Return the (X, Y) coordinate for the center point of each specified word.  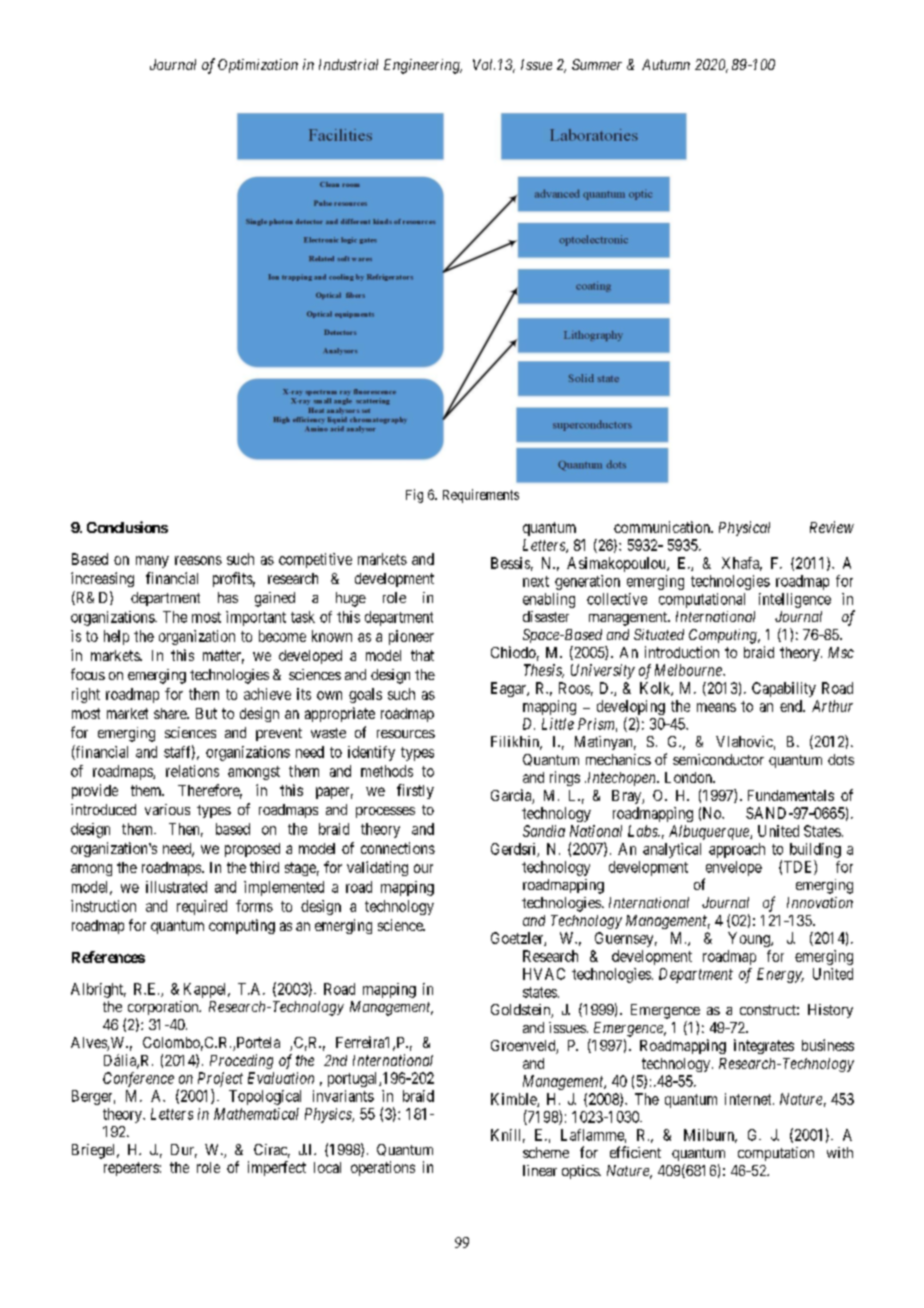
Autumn (666, 64)
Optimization (258, 66)
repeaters (131, 1169)
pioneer (411, 637)
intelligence (795, 600)
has (228, 597)
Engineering (423, 66)
